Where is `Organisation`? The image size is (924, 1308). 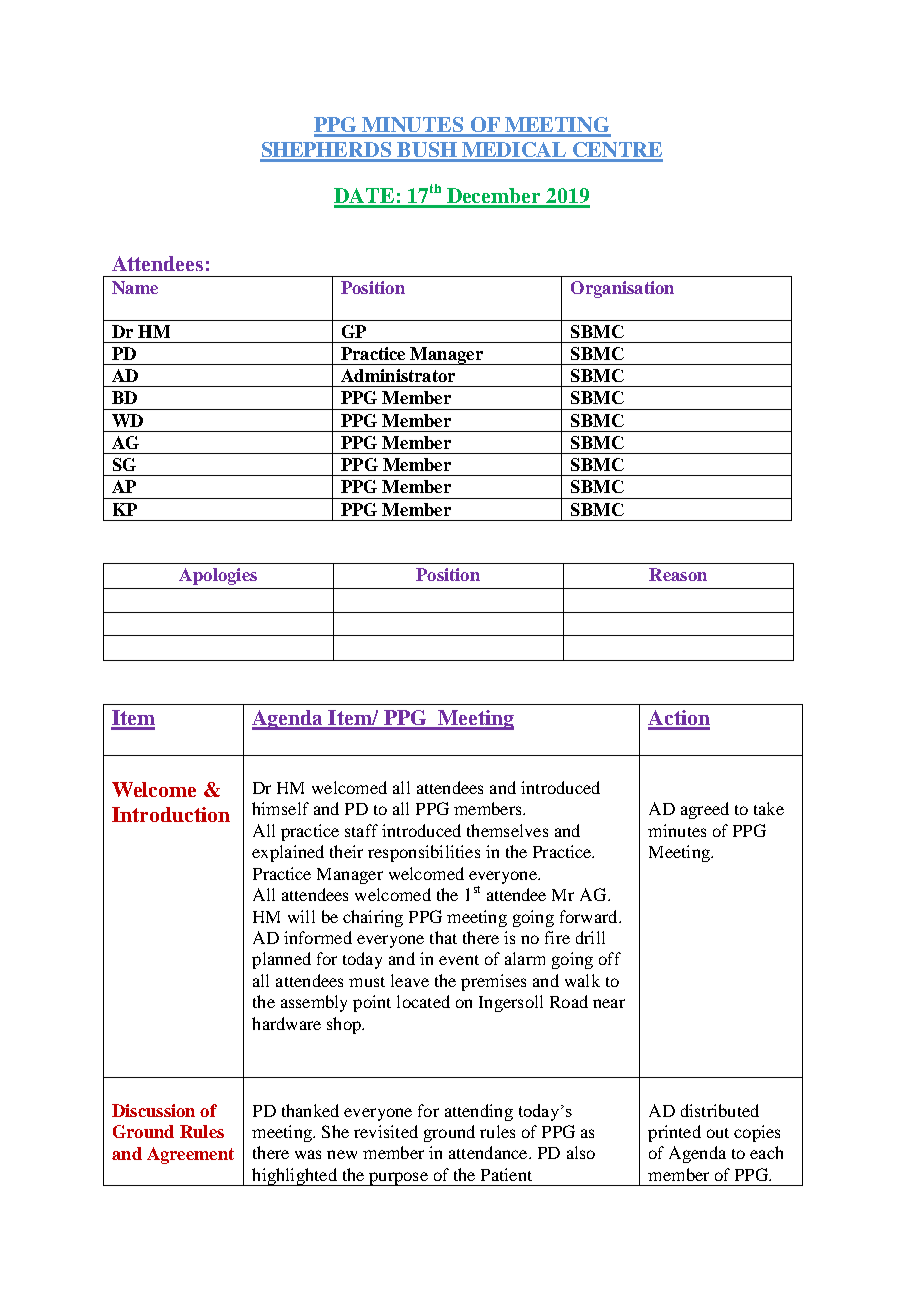 Organisation is located at coordinates (622, 289).
